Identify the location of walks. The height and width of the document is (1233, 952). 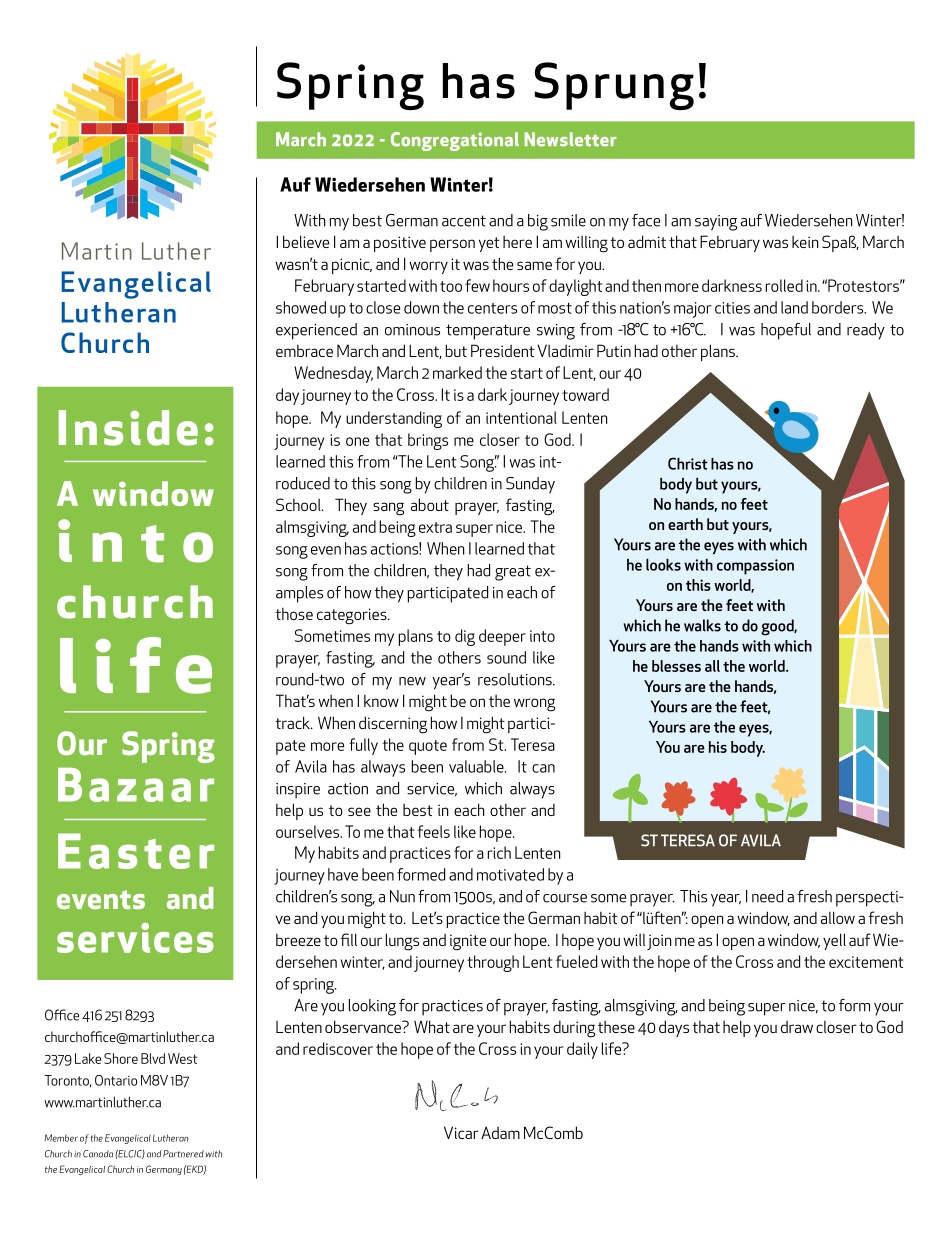
(702, 625).
